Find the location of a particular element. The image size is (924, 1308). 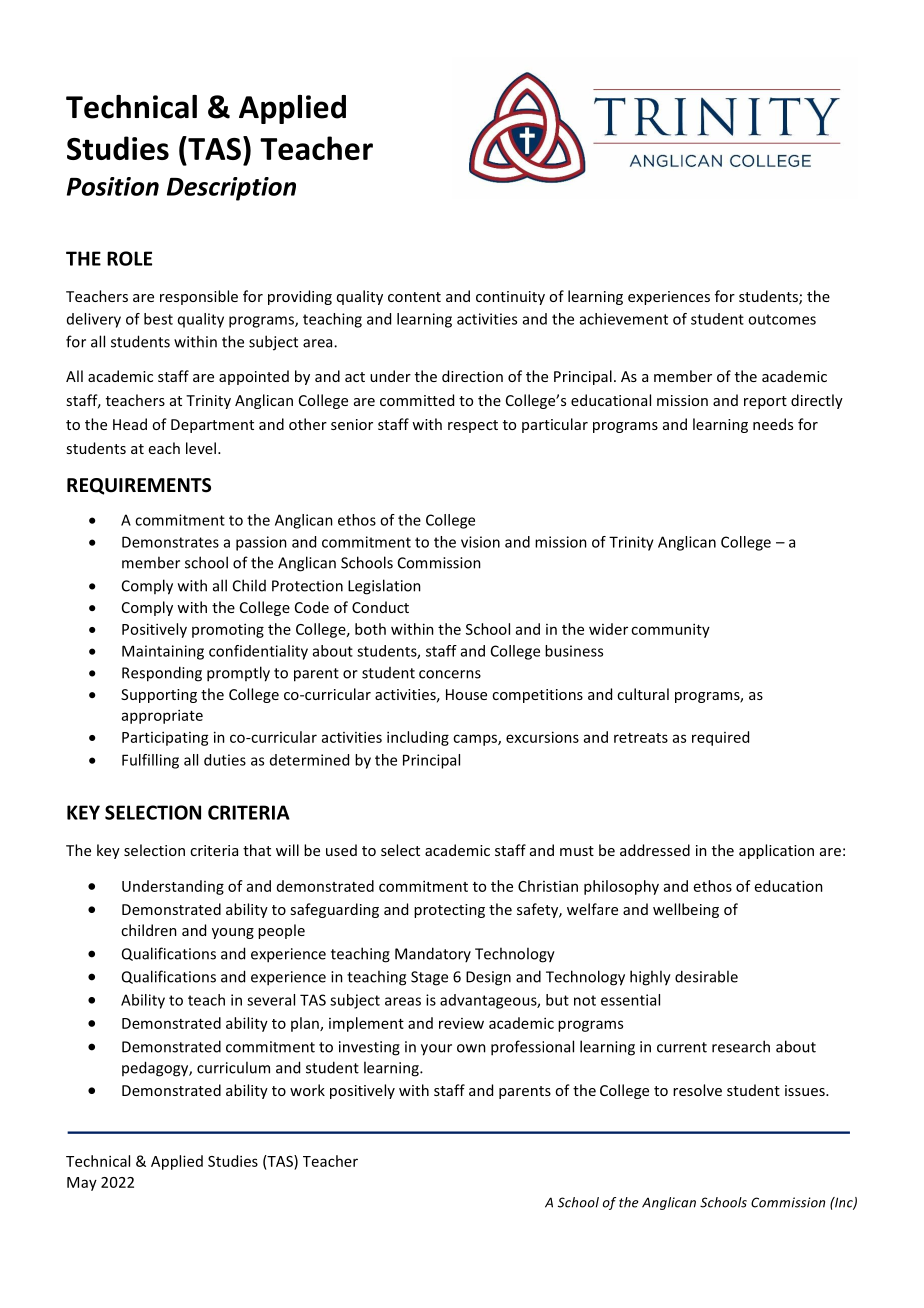

Head is located at coordinates (130, 424).
